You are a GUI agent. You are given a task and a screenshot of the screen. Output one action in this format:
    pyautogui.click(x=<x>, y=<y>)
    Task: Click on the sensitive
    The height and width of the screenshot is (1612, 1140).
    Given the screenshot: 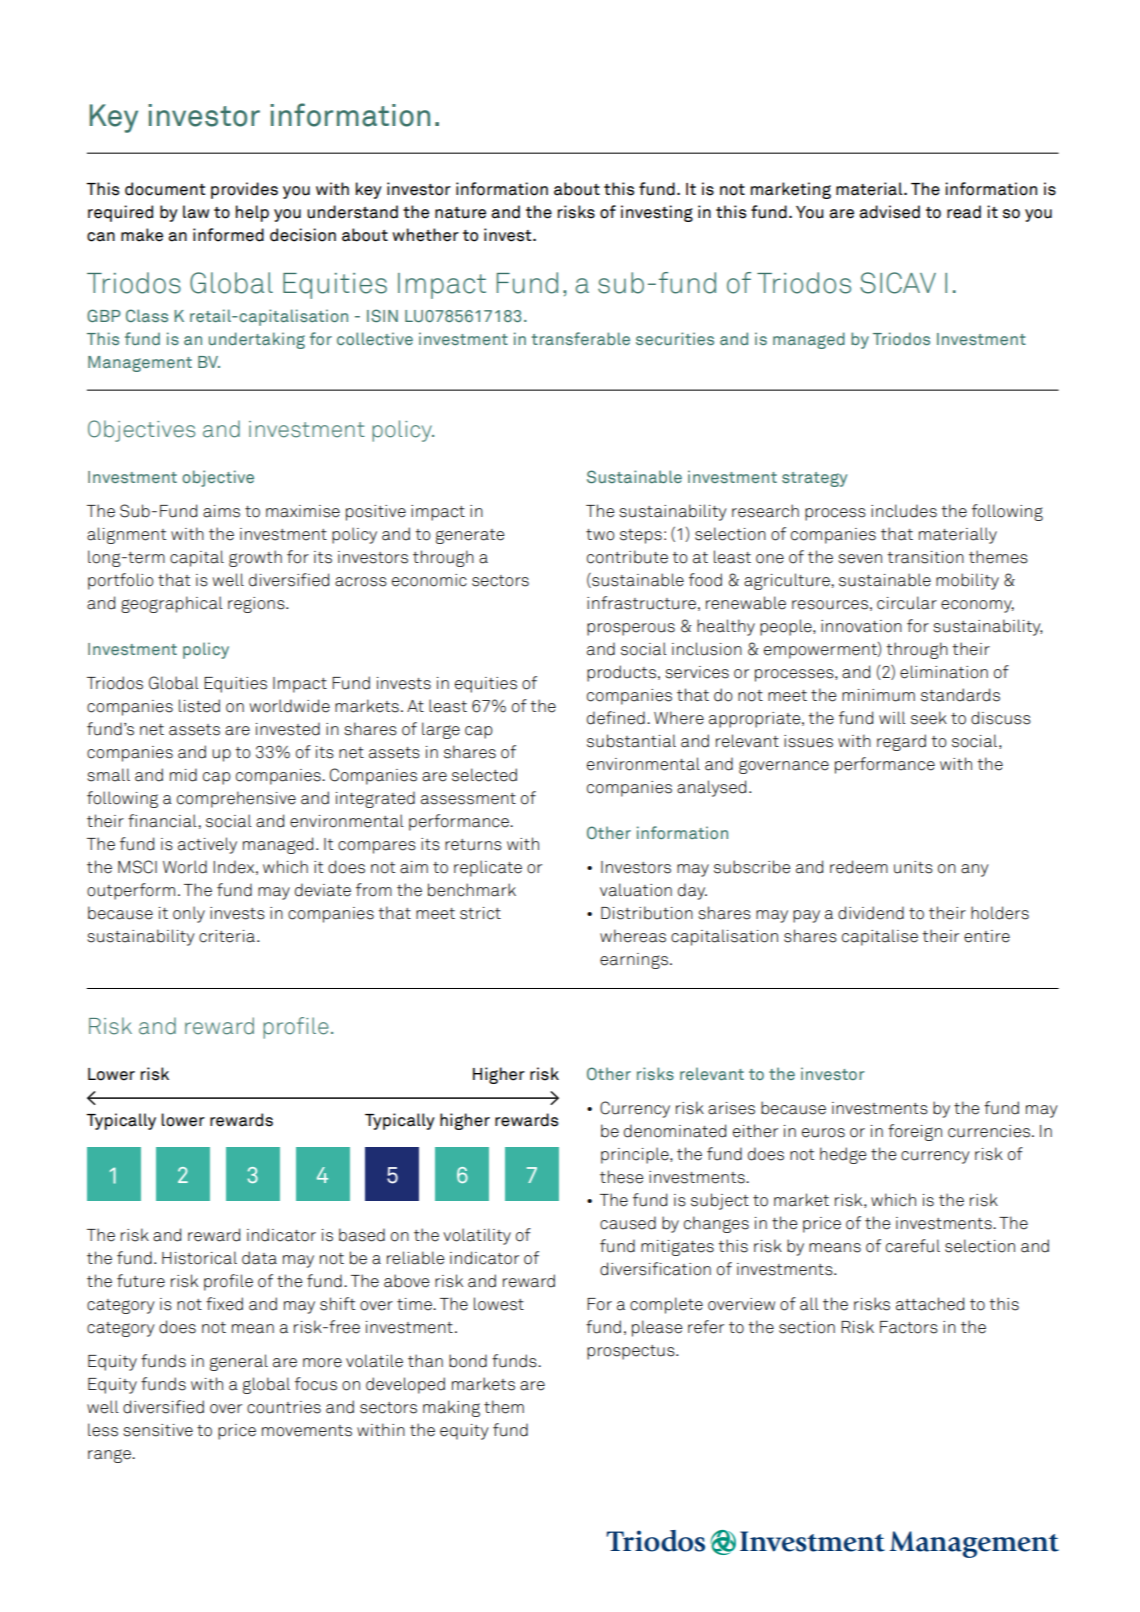 What is the action you would take?
    pyautogui.click(x=158, y=1430)
